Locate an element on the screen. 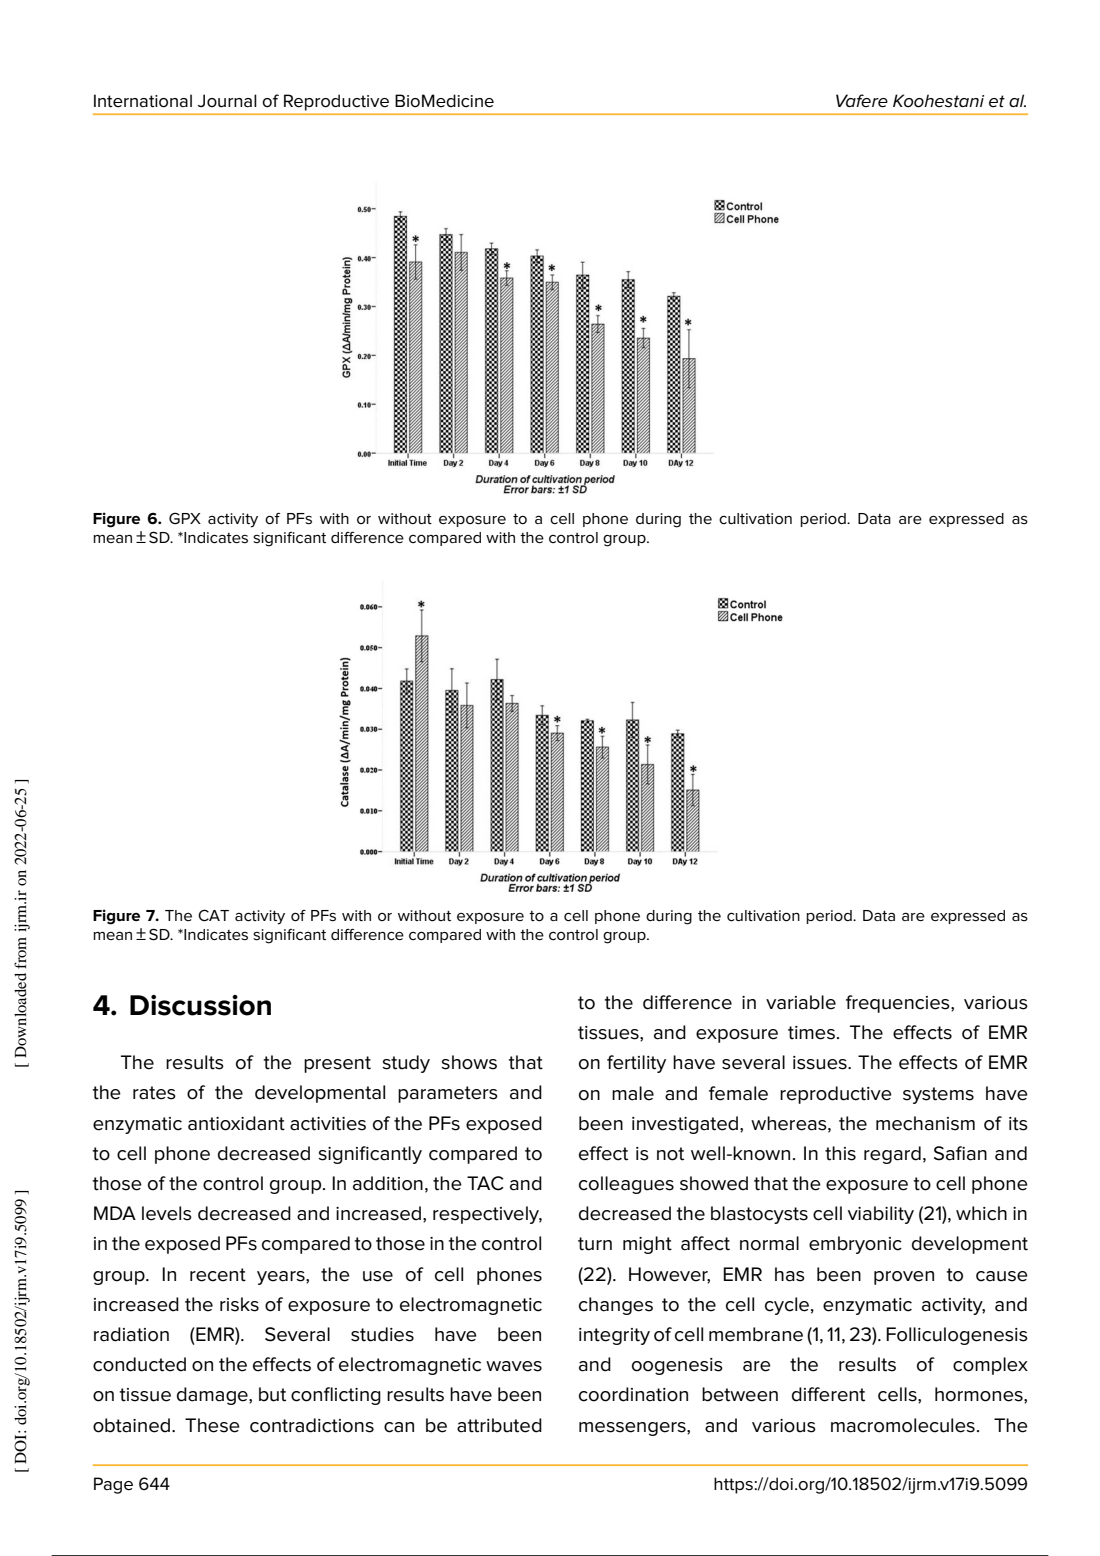 The width and height of the screenshot is (1100, 1556). levels is located at coordinates (167, 1213).
